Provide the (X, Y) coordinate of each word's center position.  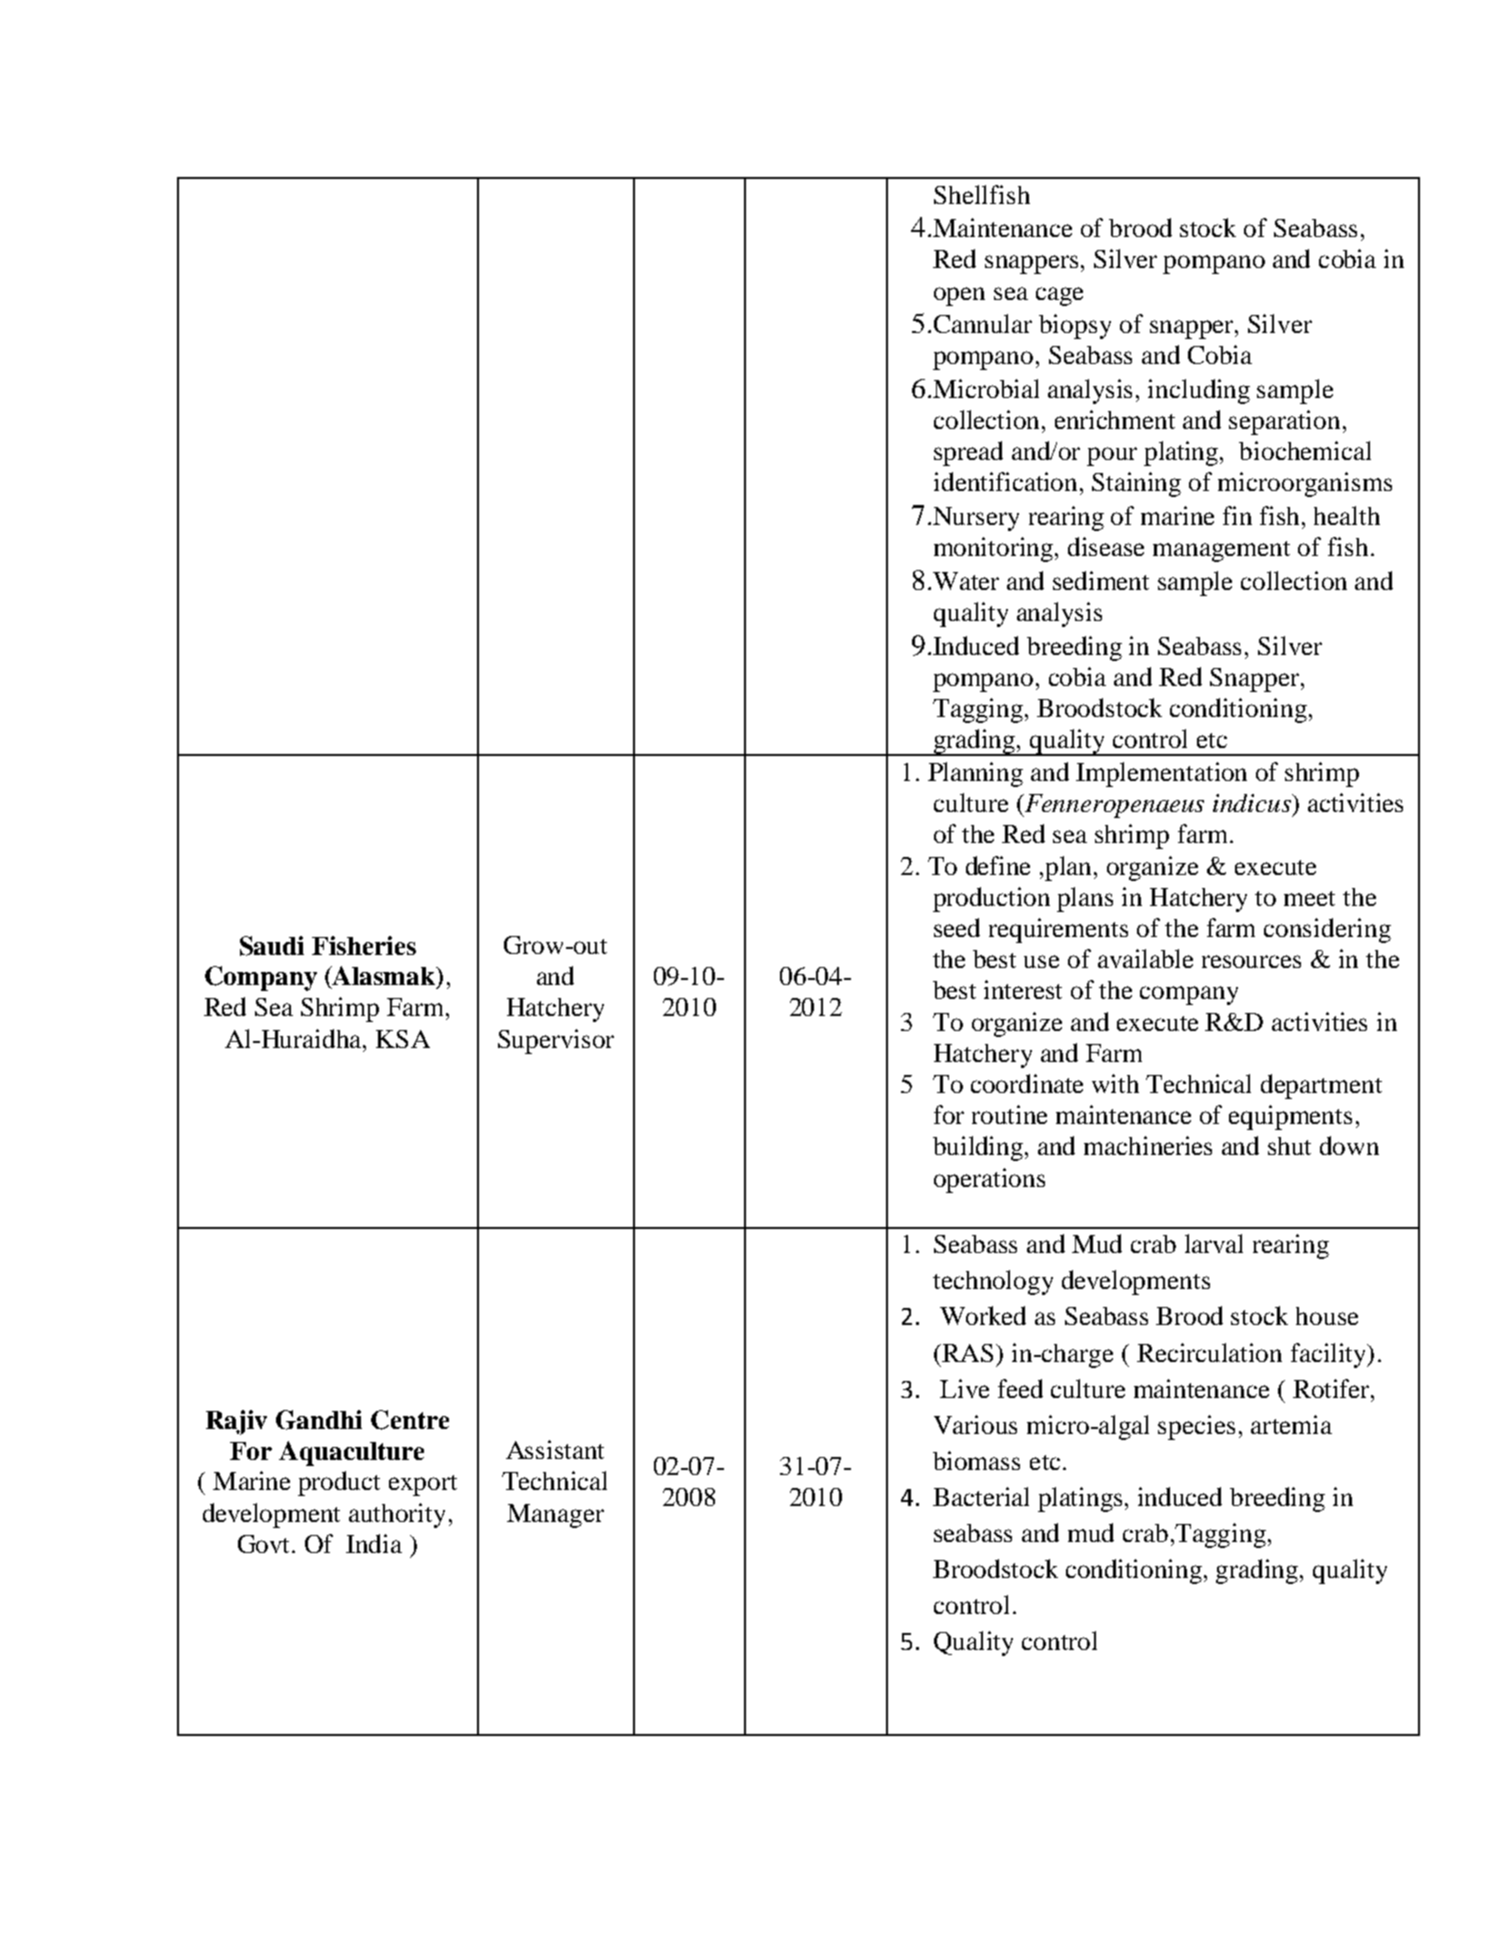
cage (1059, 296)
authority (397, 1515)
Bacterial (981, 1496)
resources (1251, 961)
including (1199, 391)
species (1196, 1427)
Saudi (272, 946)
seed (957, 927)
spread (968, 453)
